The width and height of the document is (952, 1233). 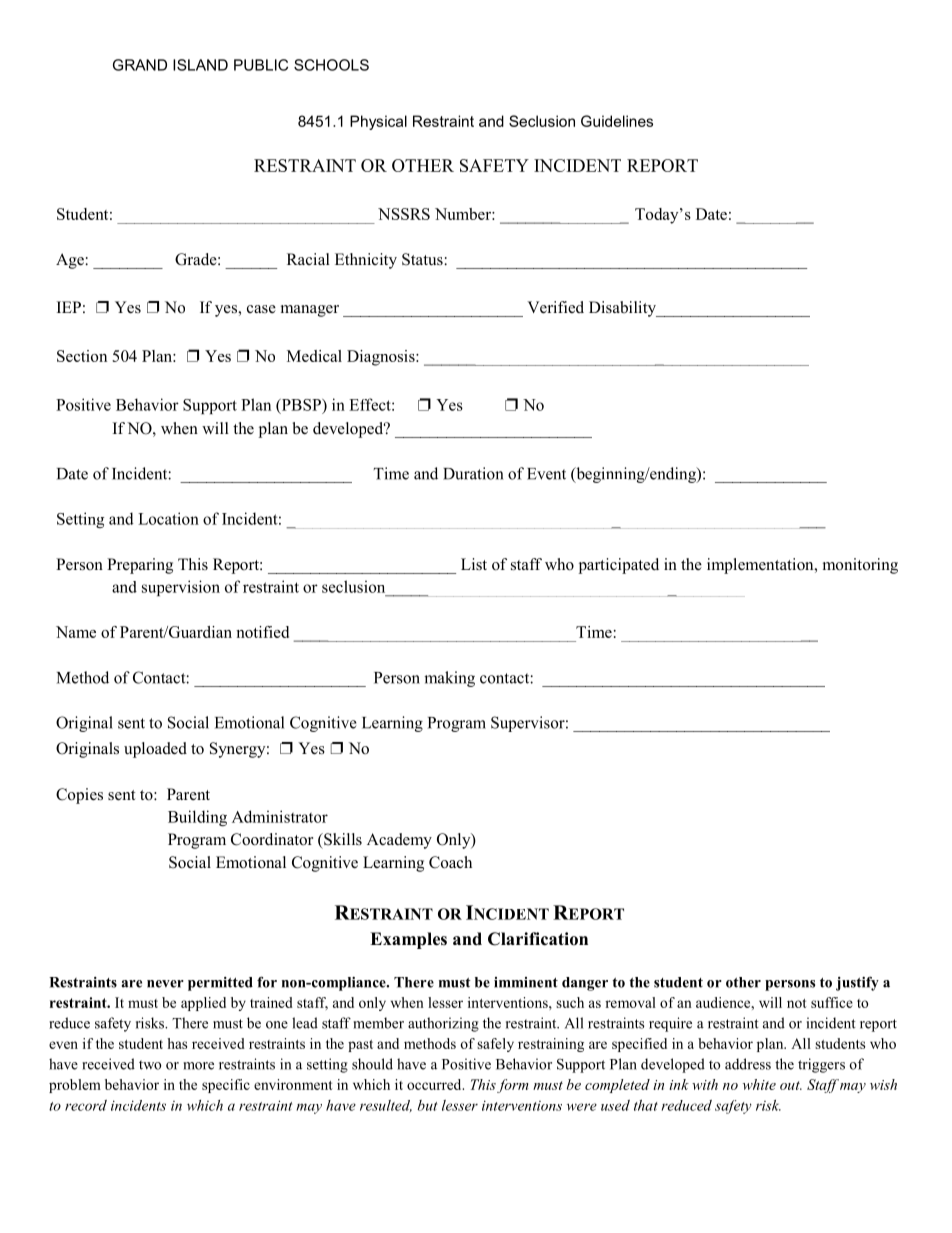 I want to click on two, so click(x=150, y=1065).
